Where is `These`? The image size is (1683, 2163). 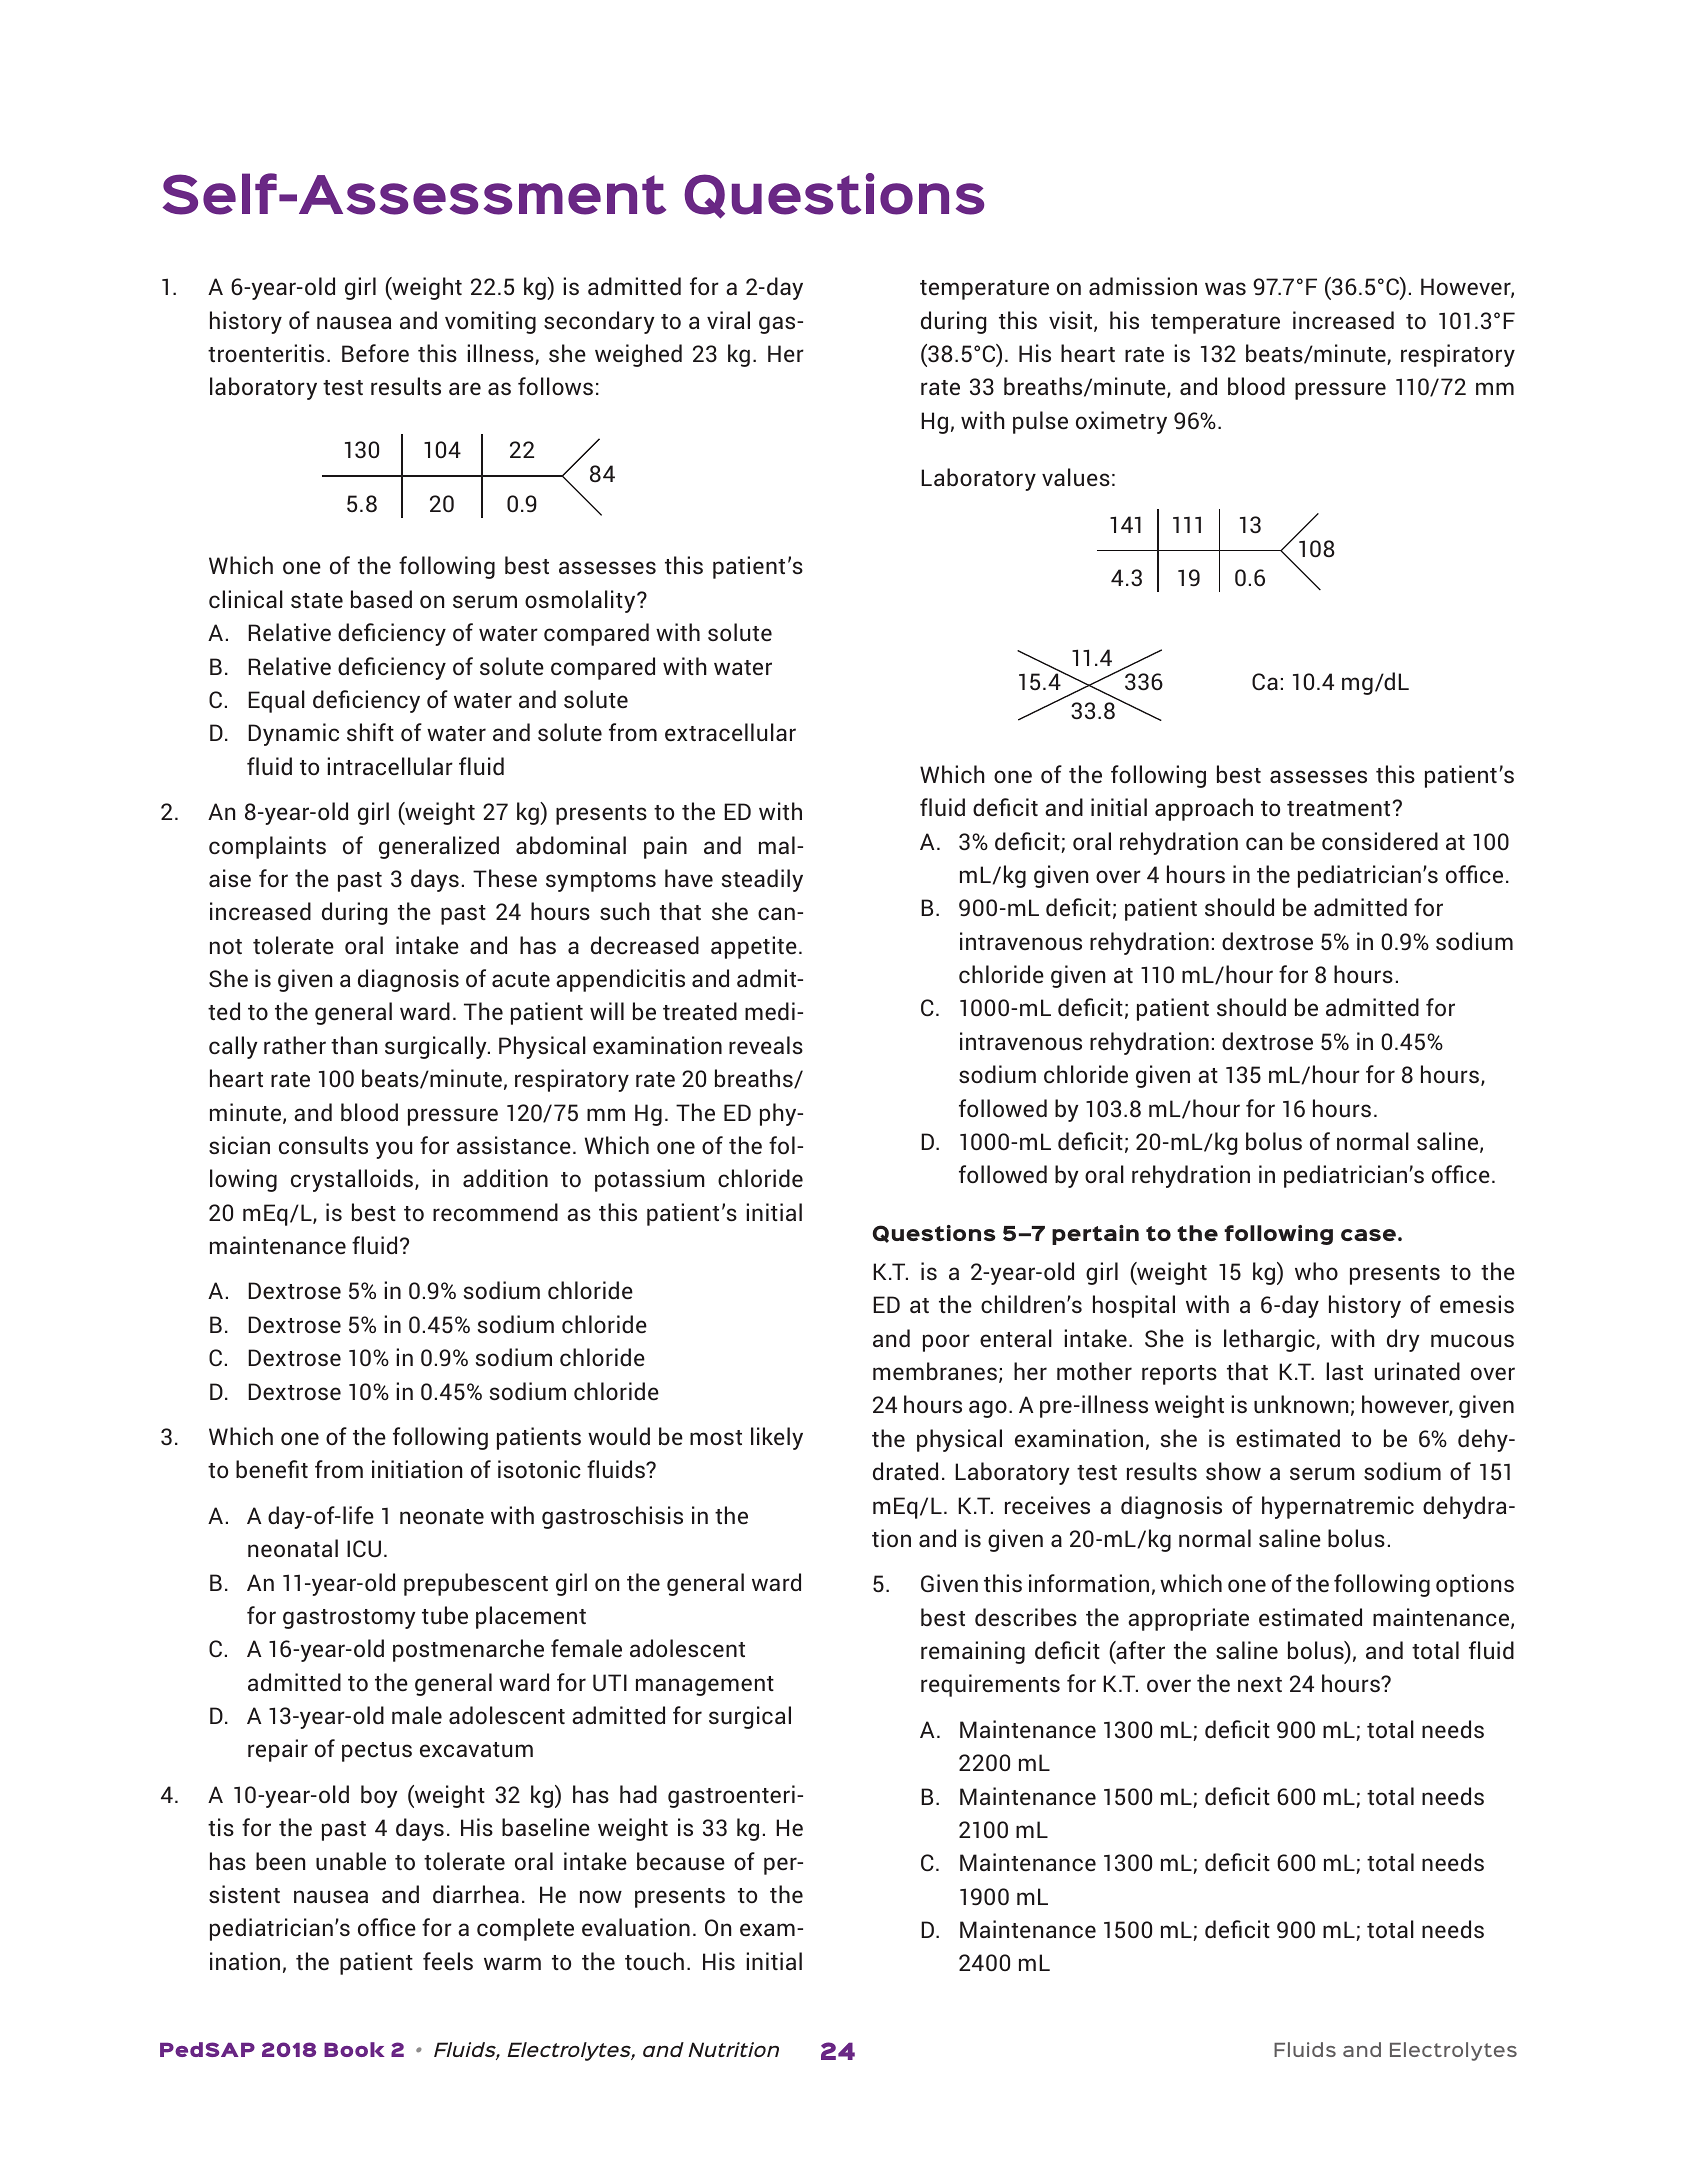
These is located at coordinates (505, 878).
